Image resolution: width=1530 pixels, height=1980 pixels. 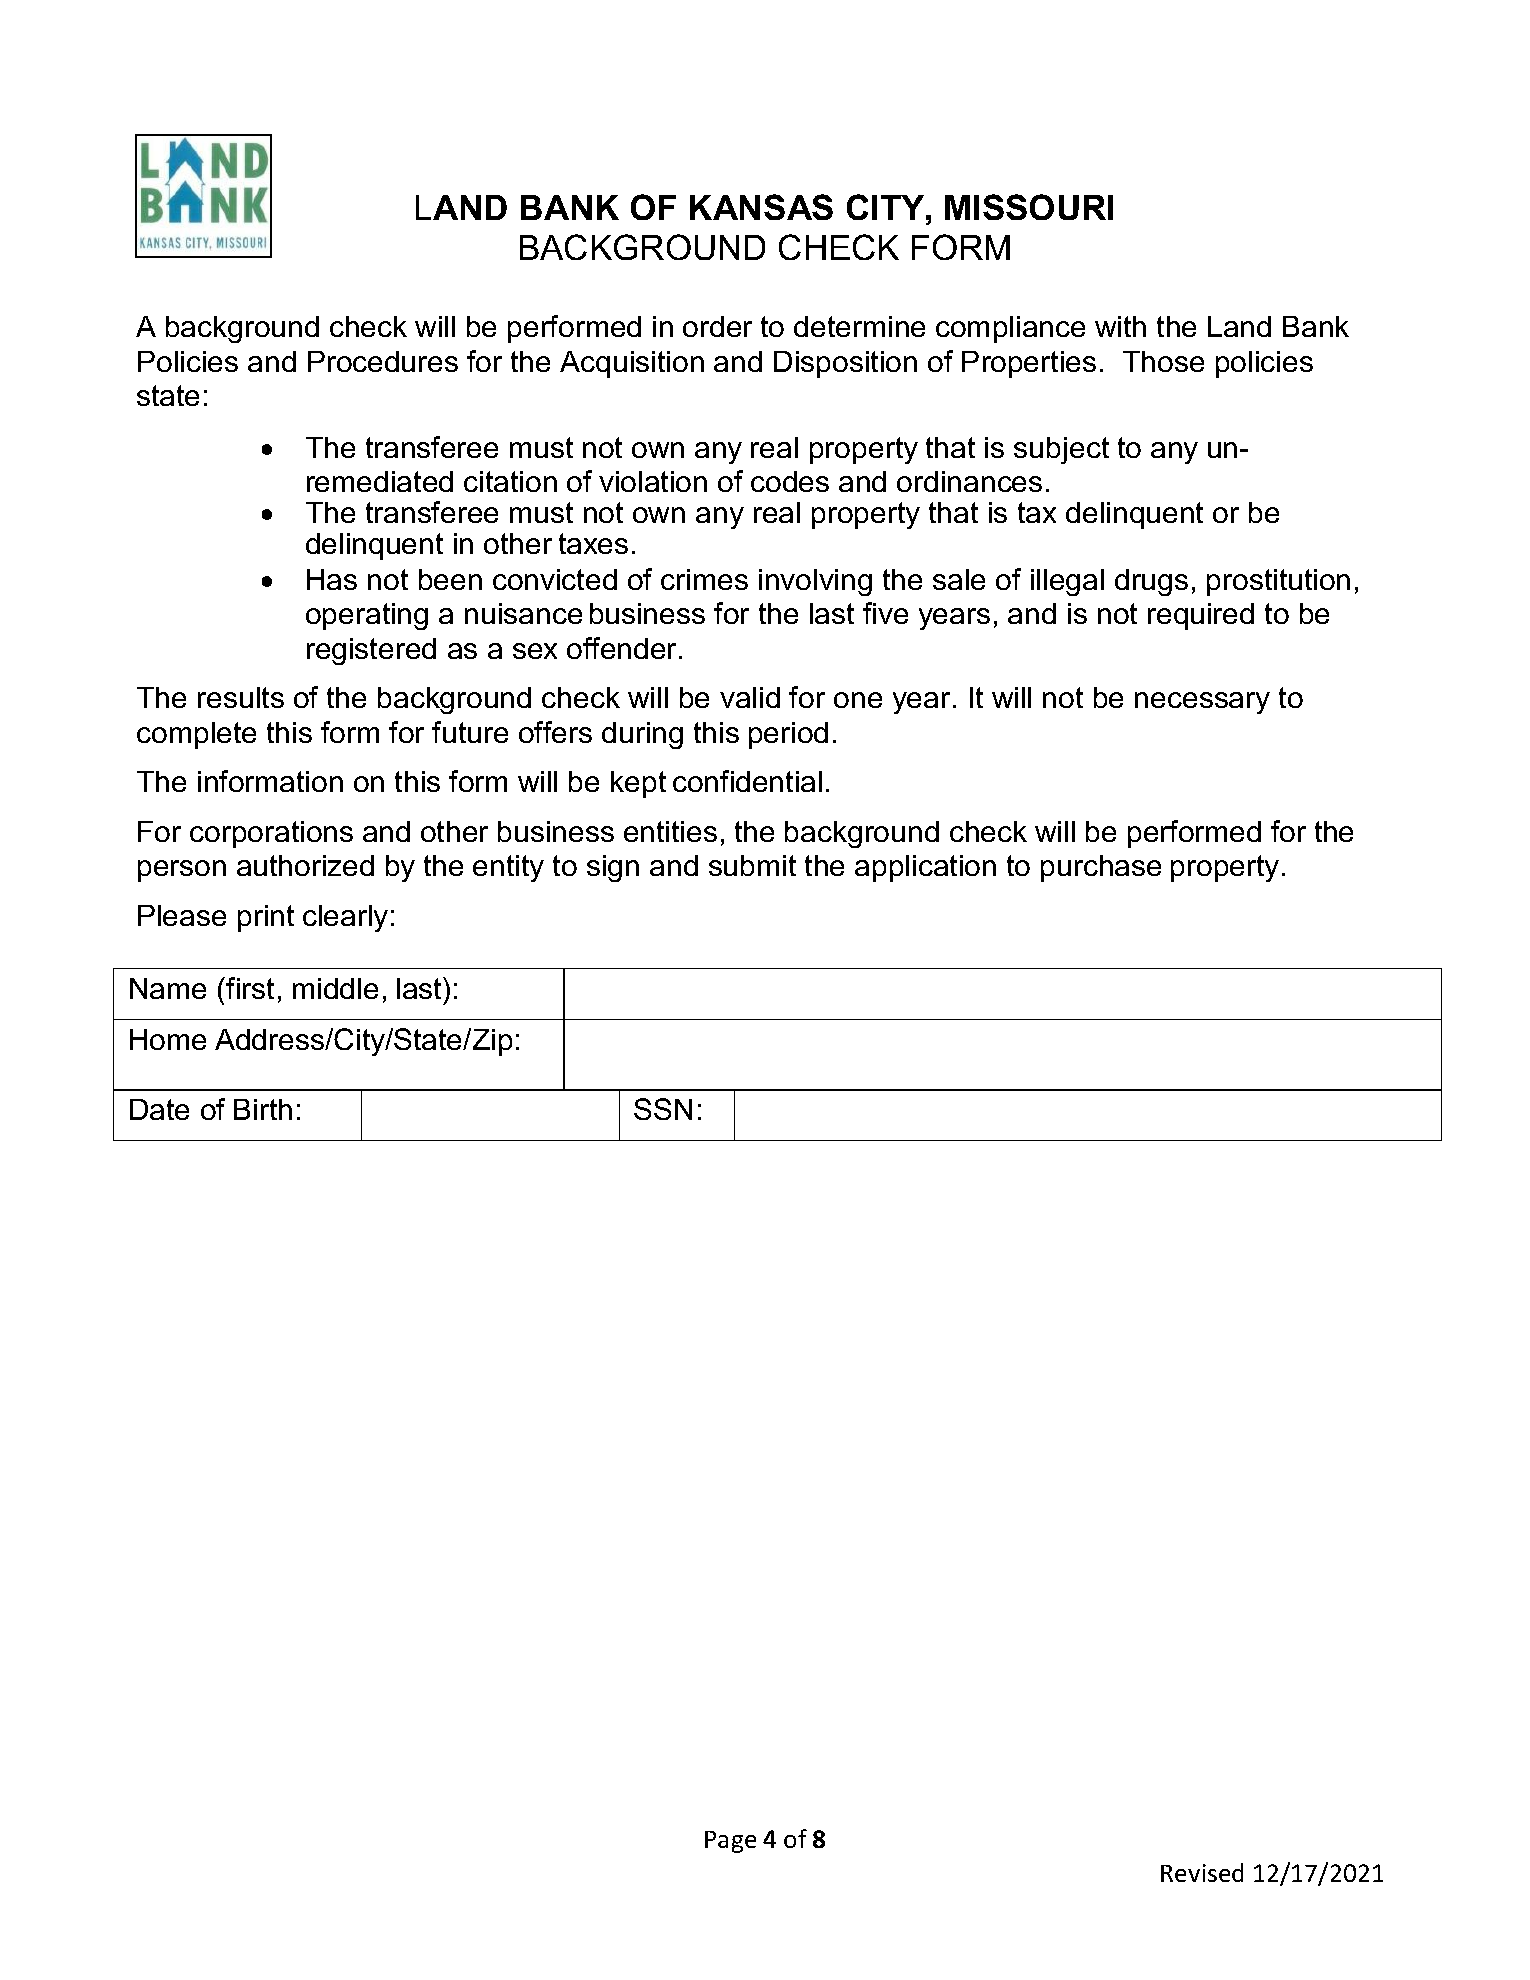 I want to click on SSN, so click(x=663, y=1109).
